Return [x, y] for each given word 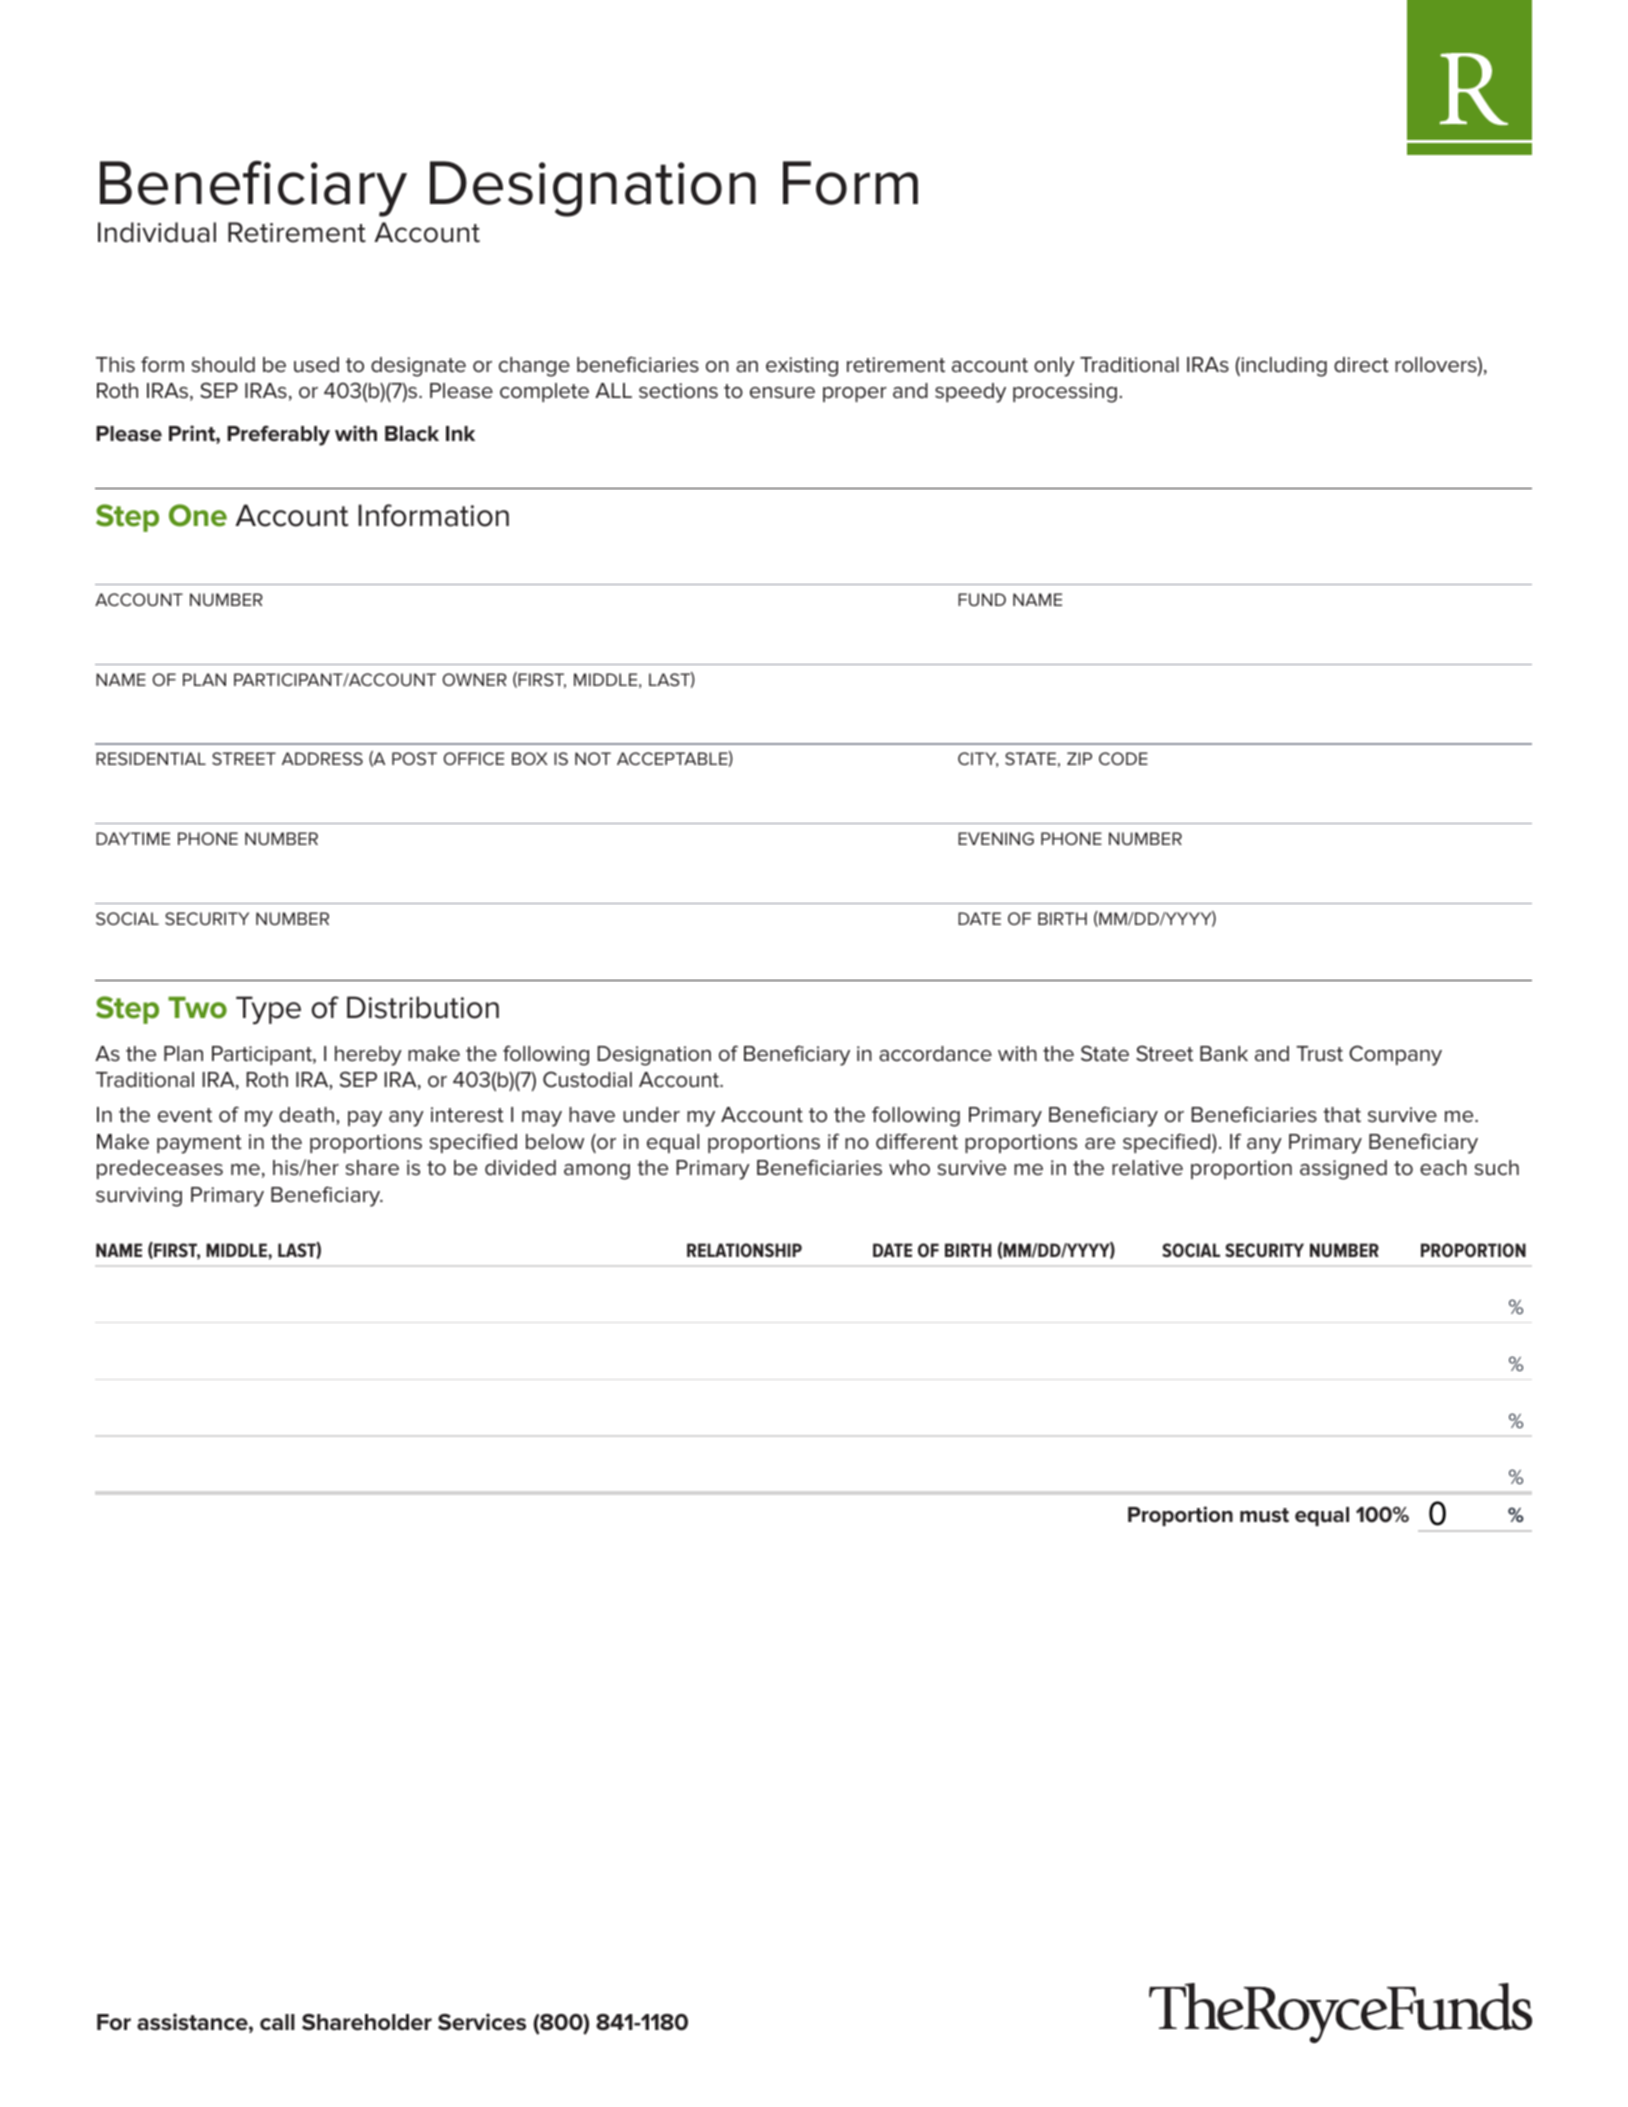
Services [482, 2022]
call [277, 2022]
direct [1361, 365]
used [316, 365]
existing [802, 367]
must [1264, 1515]
